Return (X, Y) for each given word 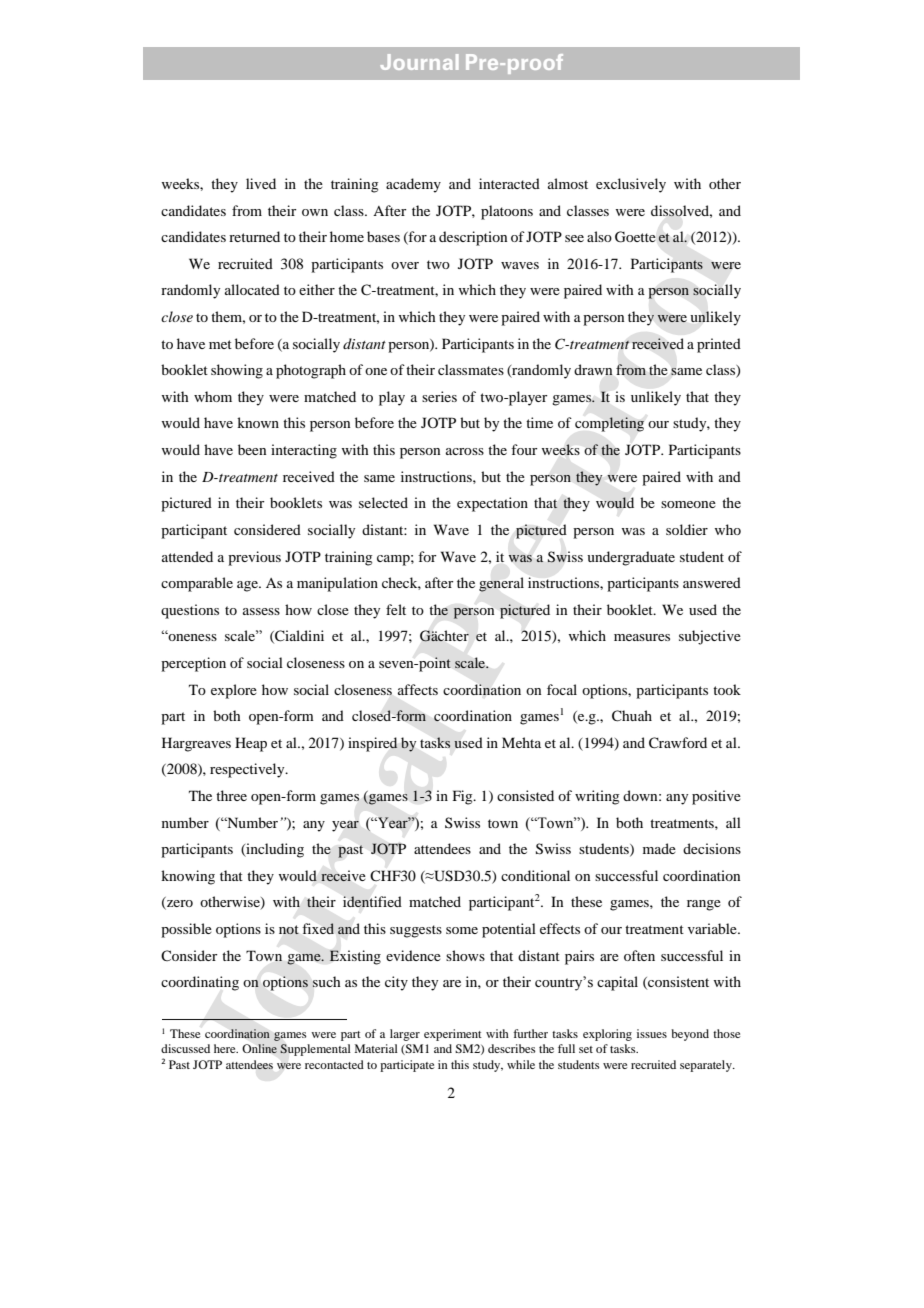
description (473, 238)
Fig (464, 797)
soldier (687, 529)
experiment (453, 1035)
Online (259, 1048)
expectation (492, 504)
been (252, 449)
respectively (248, 770)
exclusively (631, 185)
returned (254, 236)
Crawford (678, 743)
